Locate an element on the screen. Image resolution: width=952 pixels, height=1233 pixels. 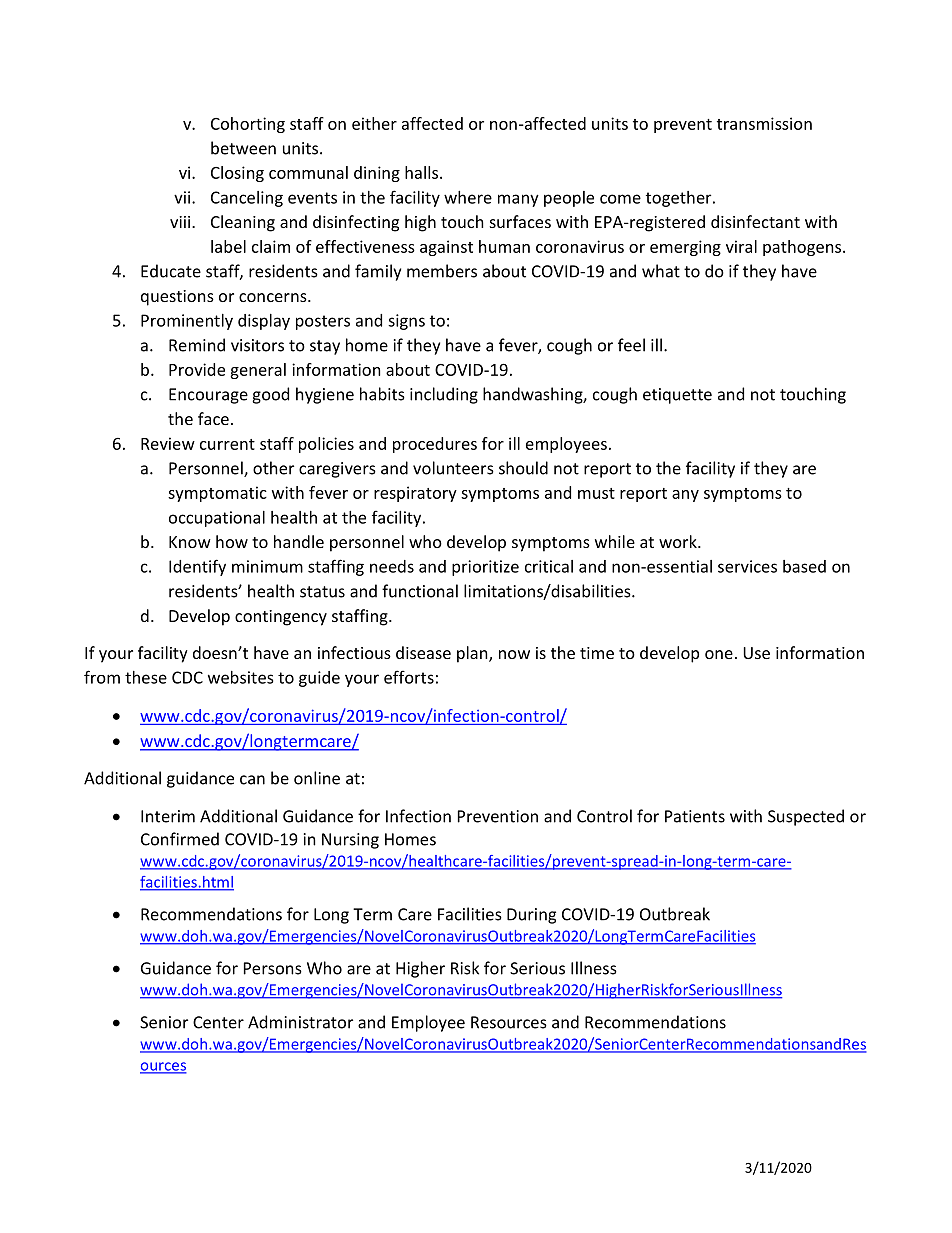
transmission is located at coordinates (764, 123).
